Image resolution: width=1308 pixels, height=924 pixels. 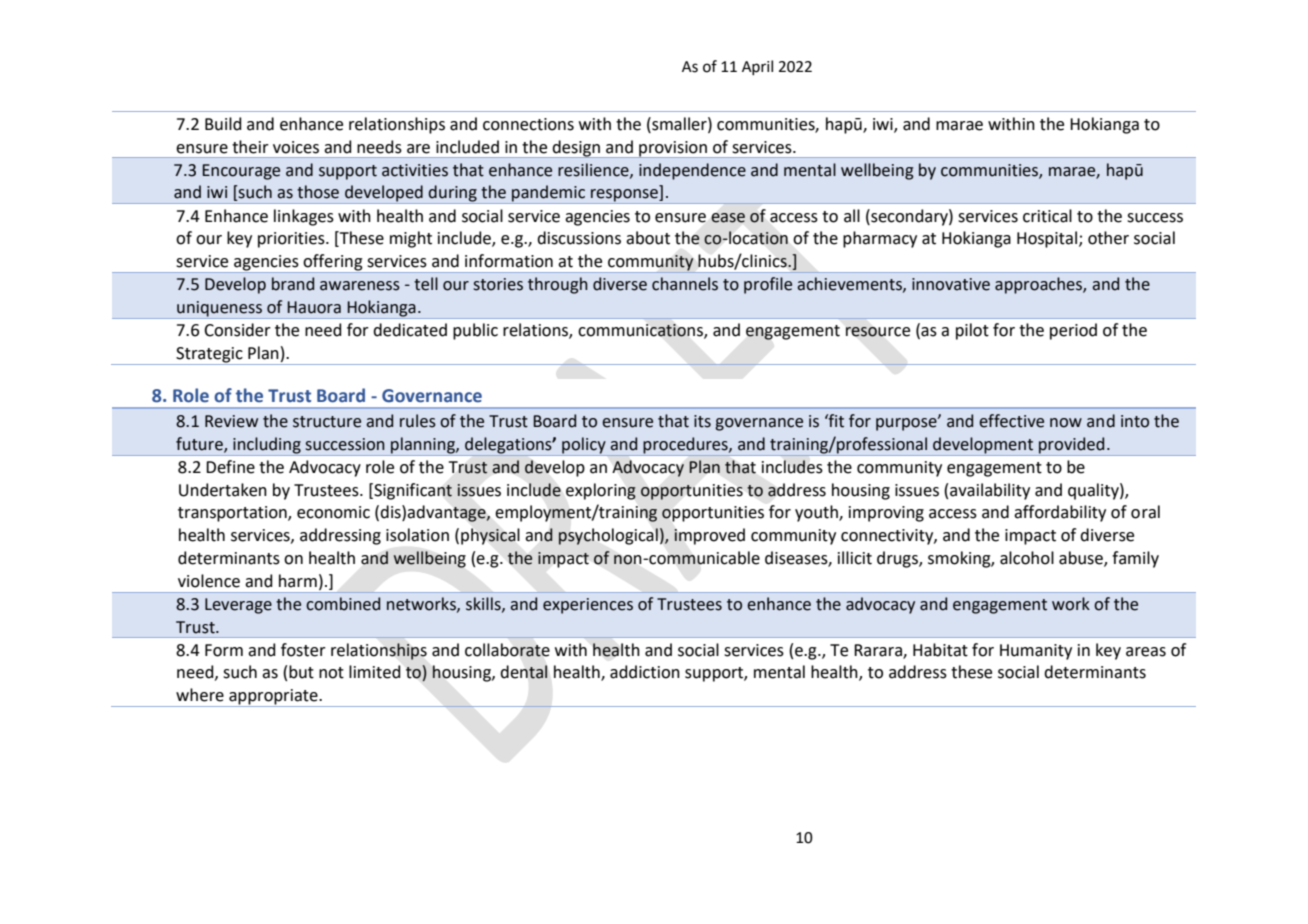 What do you see at coordinates (757, 67) in the document?
I see `April` at bounding box center [757, 67].
